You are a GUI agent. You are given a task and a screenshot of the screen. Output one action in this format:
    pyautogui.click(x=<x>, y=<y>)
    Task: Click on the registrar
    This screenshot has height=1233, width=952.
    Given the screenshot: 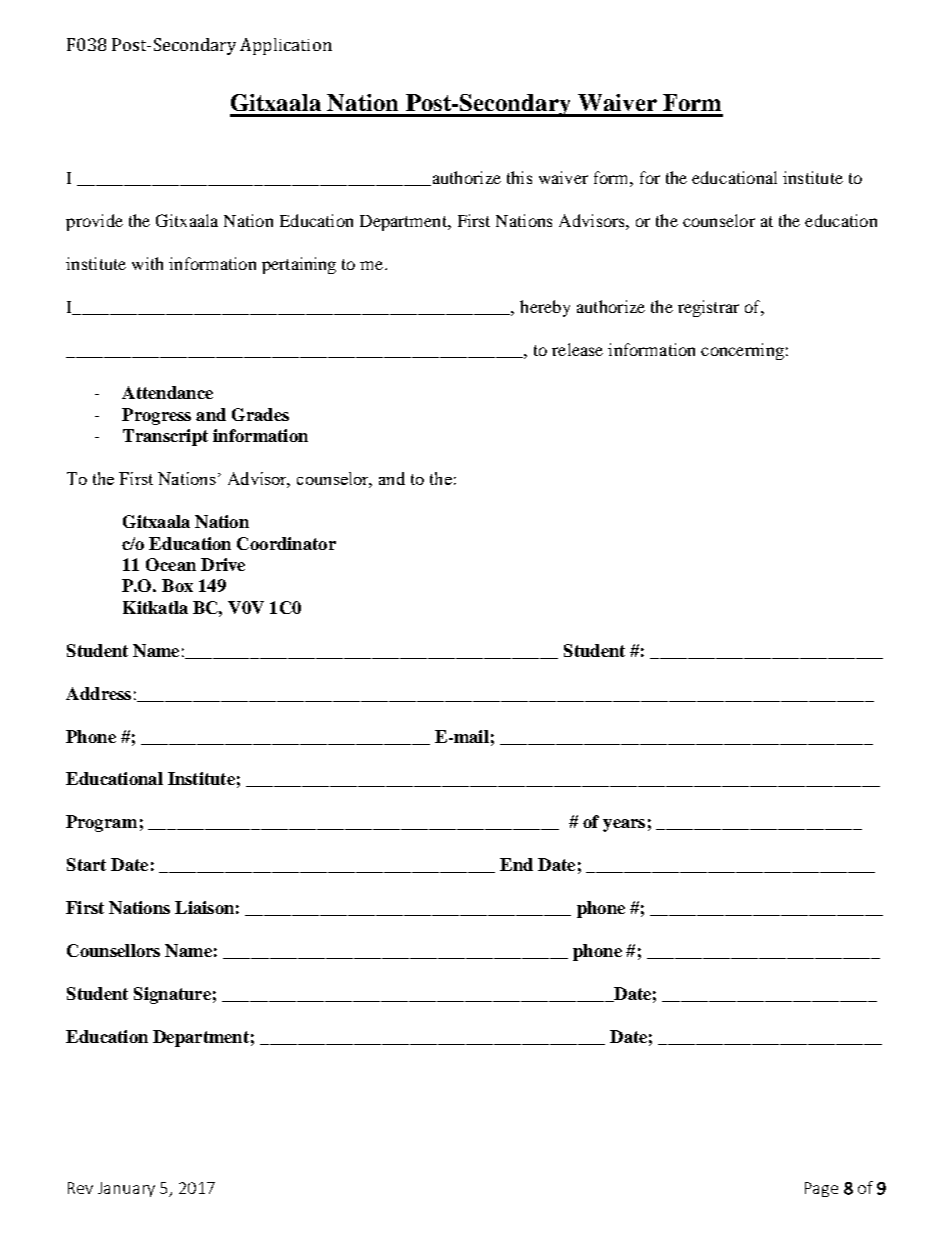 What is the action you would take?
    pyautogui.click(x=708, y=308)
